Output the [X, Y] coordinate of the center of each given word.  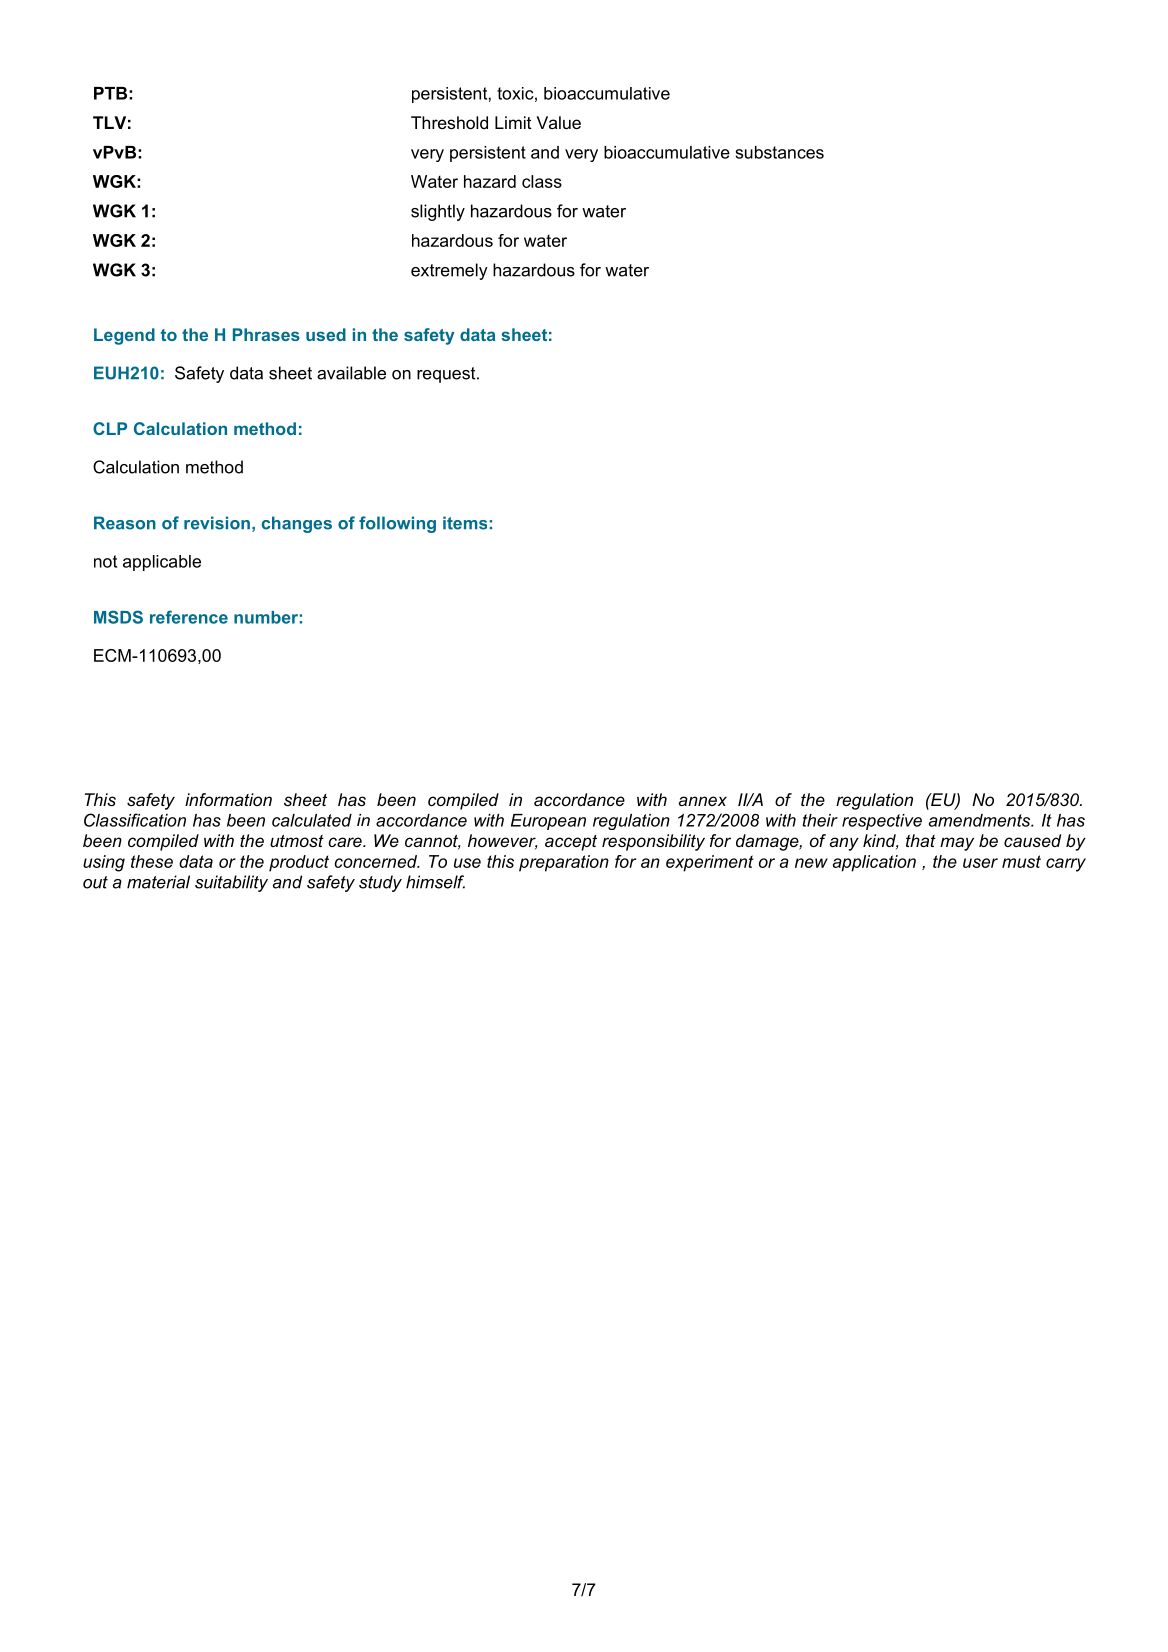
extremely [449, 271]
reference [189, 617]
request [447, 375]
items [465, 523]
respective [882, 822]
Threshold [449, 122]
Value [558, 122]
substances [779, 152]
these [152, 861]
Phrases [266, 334]
